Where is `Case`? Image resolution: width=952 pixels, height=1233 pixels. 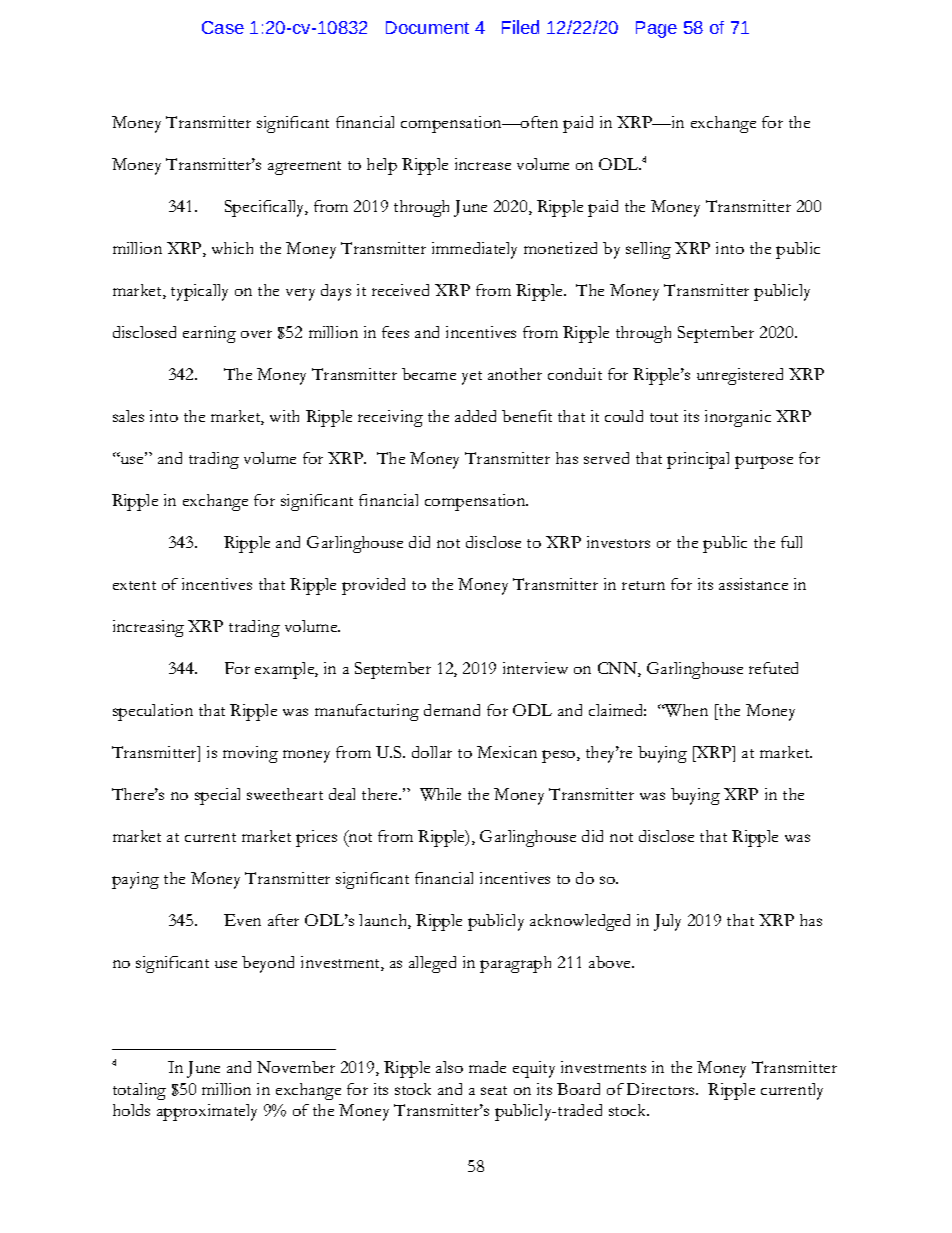 Case is located at coordinates (223, 27).
